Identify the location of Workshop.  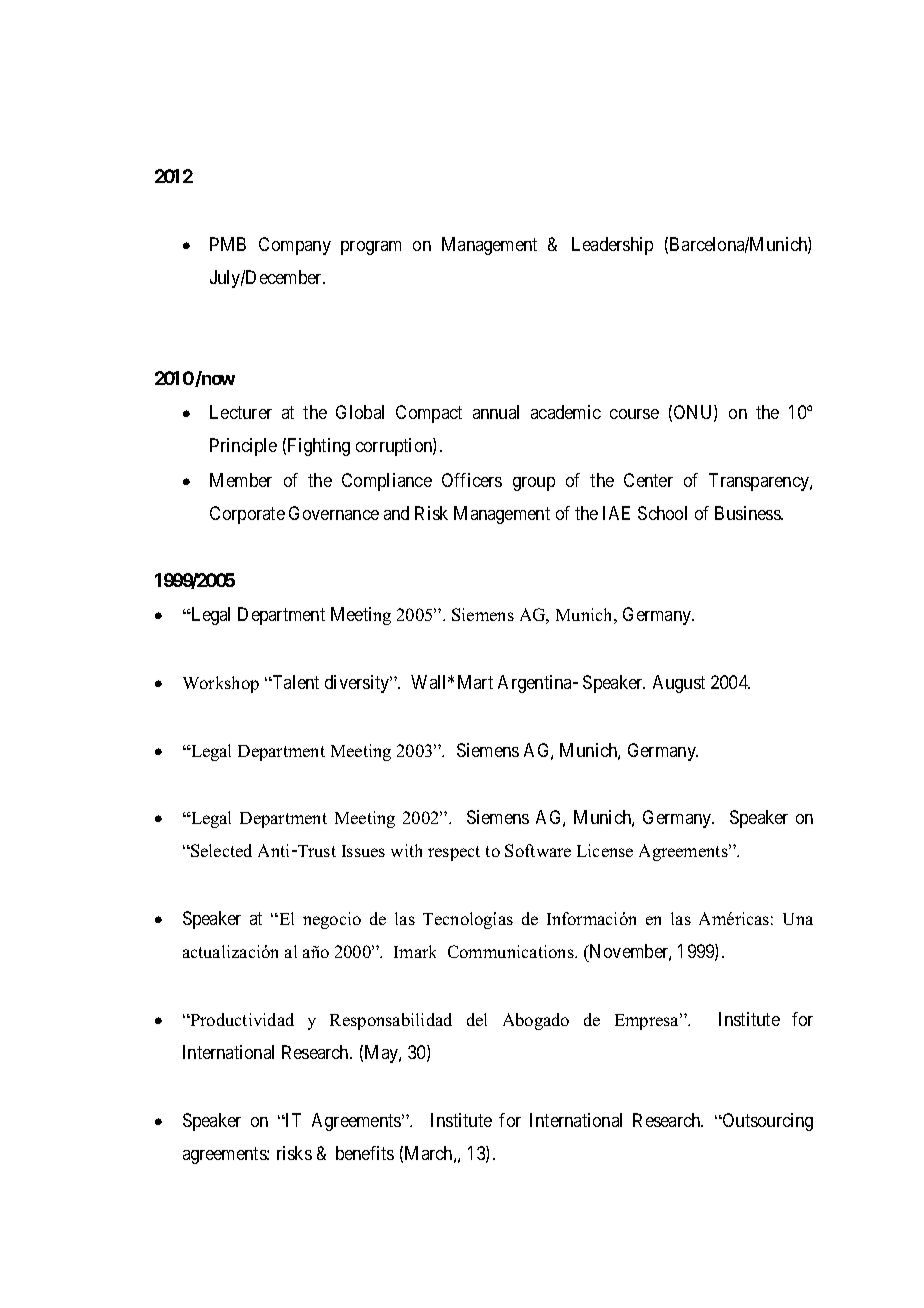
(221, 684).
